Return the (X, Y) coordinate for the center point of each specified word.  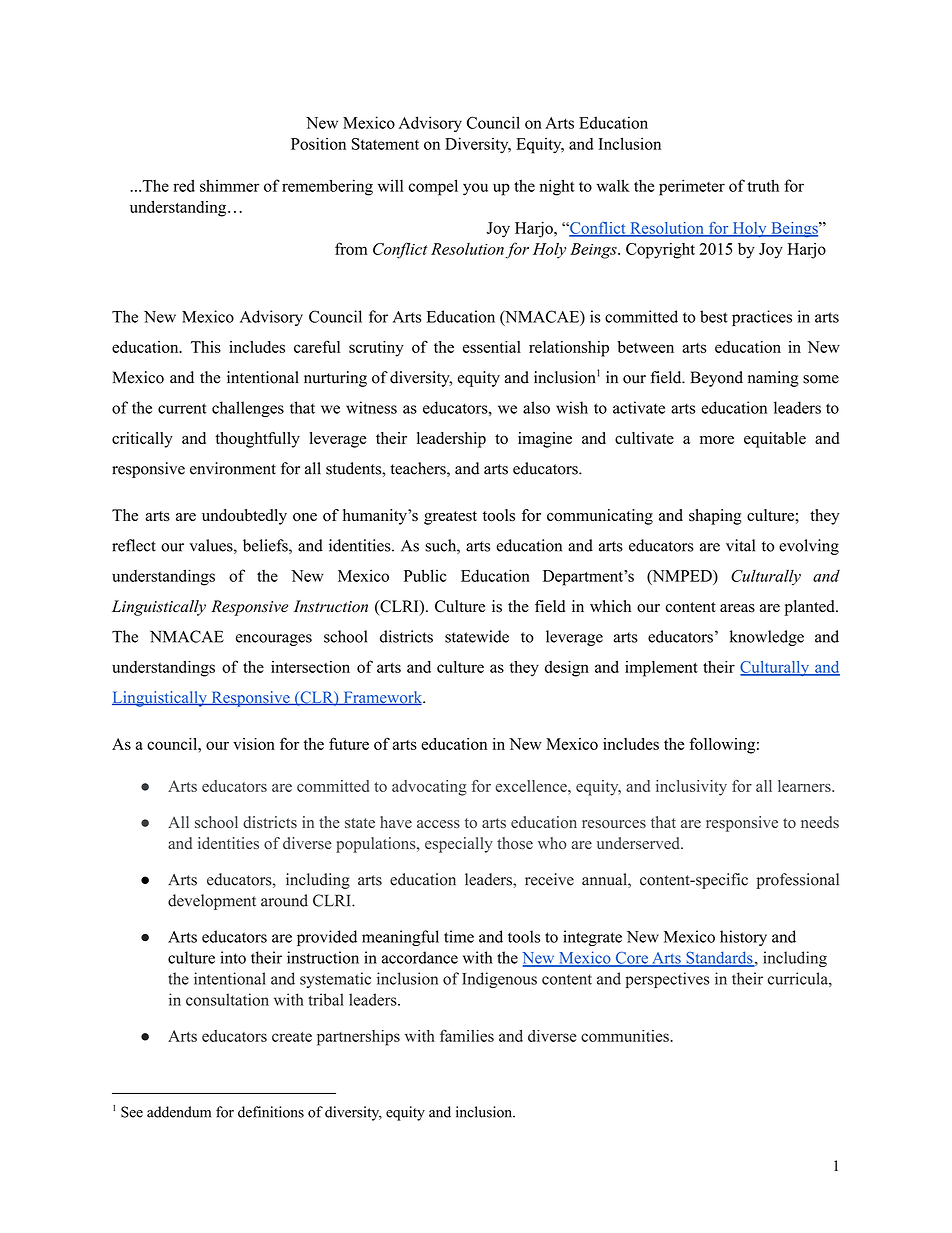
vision (254, 744)
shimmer (229, 185)
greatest (450, 518)
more (717, 440)
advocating (429, 788)
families (467, 1035)
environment (233, 468)
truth (763, 185)
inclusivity (691, 788)
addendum (179, 1112)
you (475, 189)
